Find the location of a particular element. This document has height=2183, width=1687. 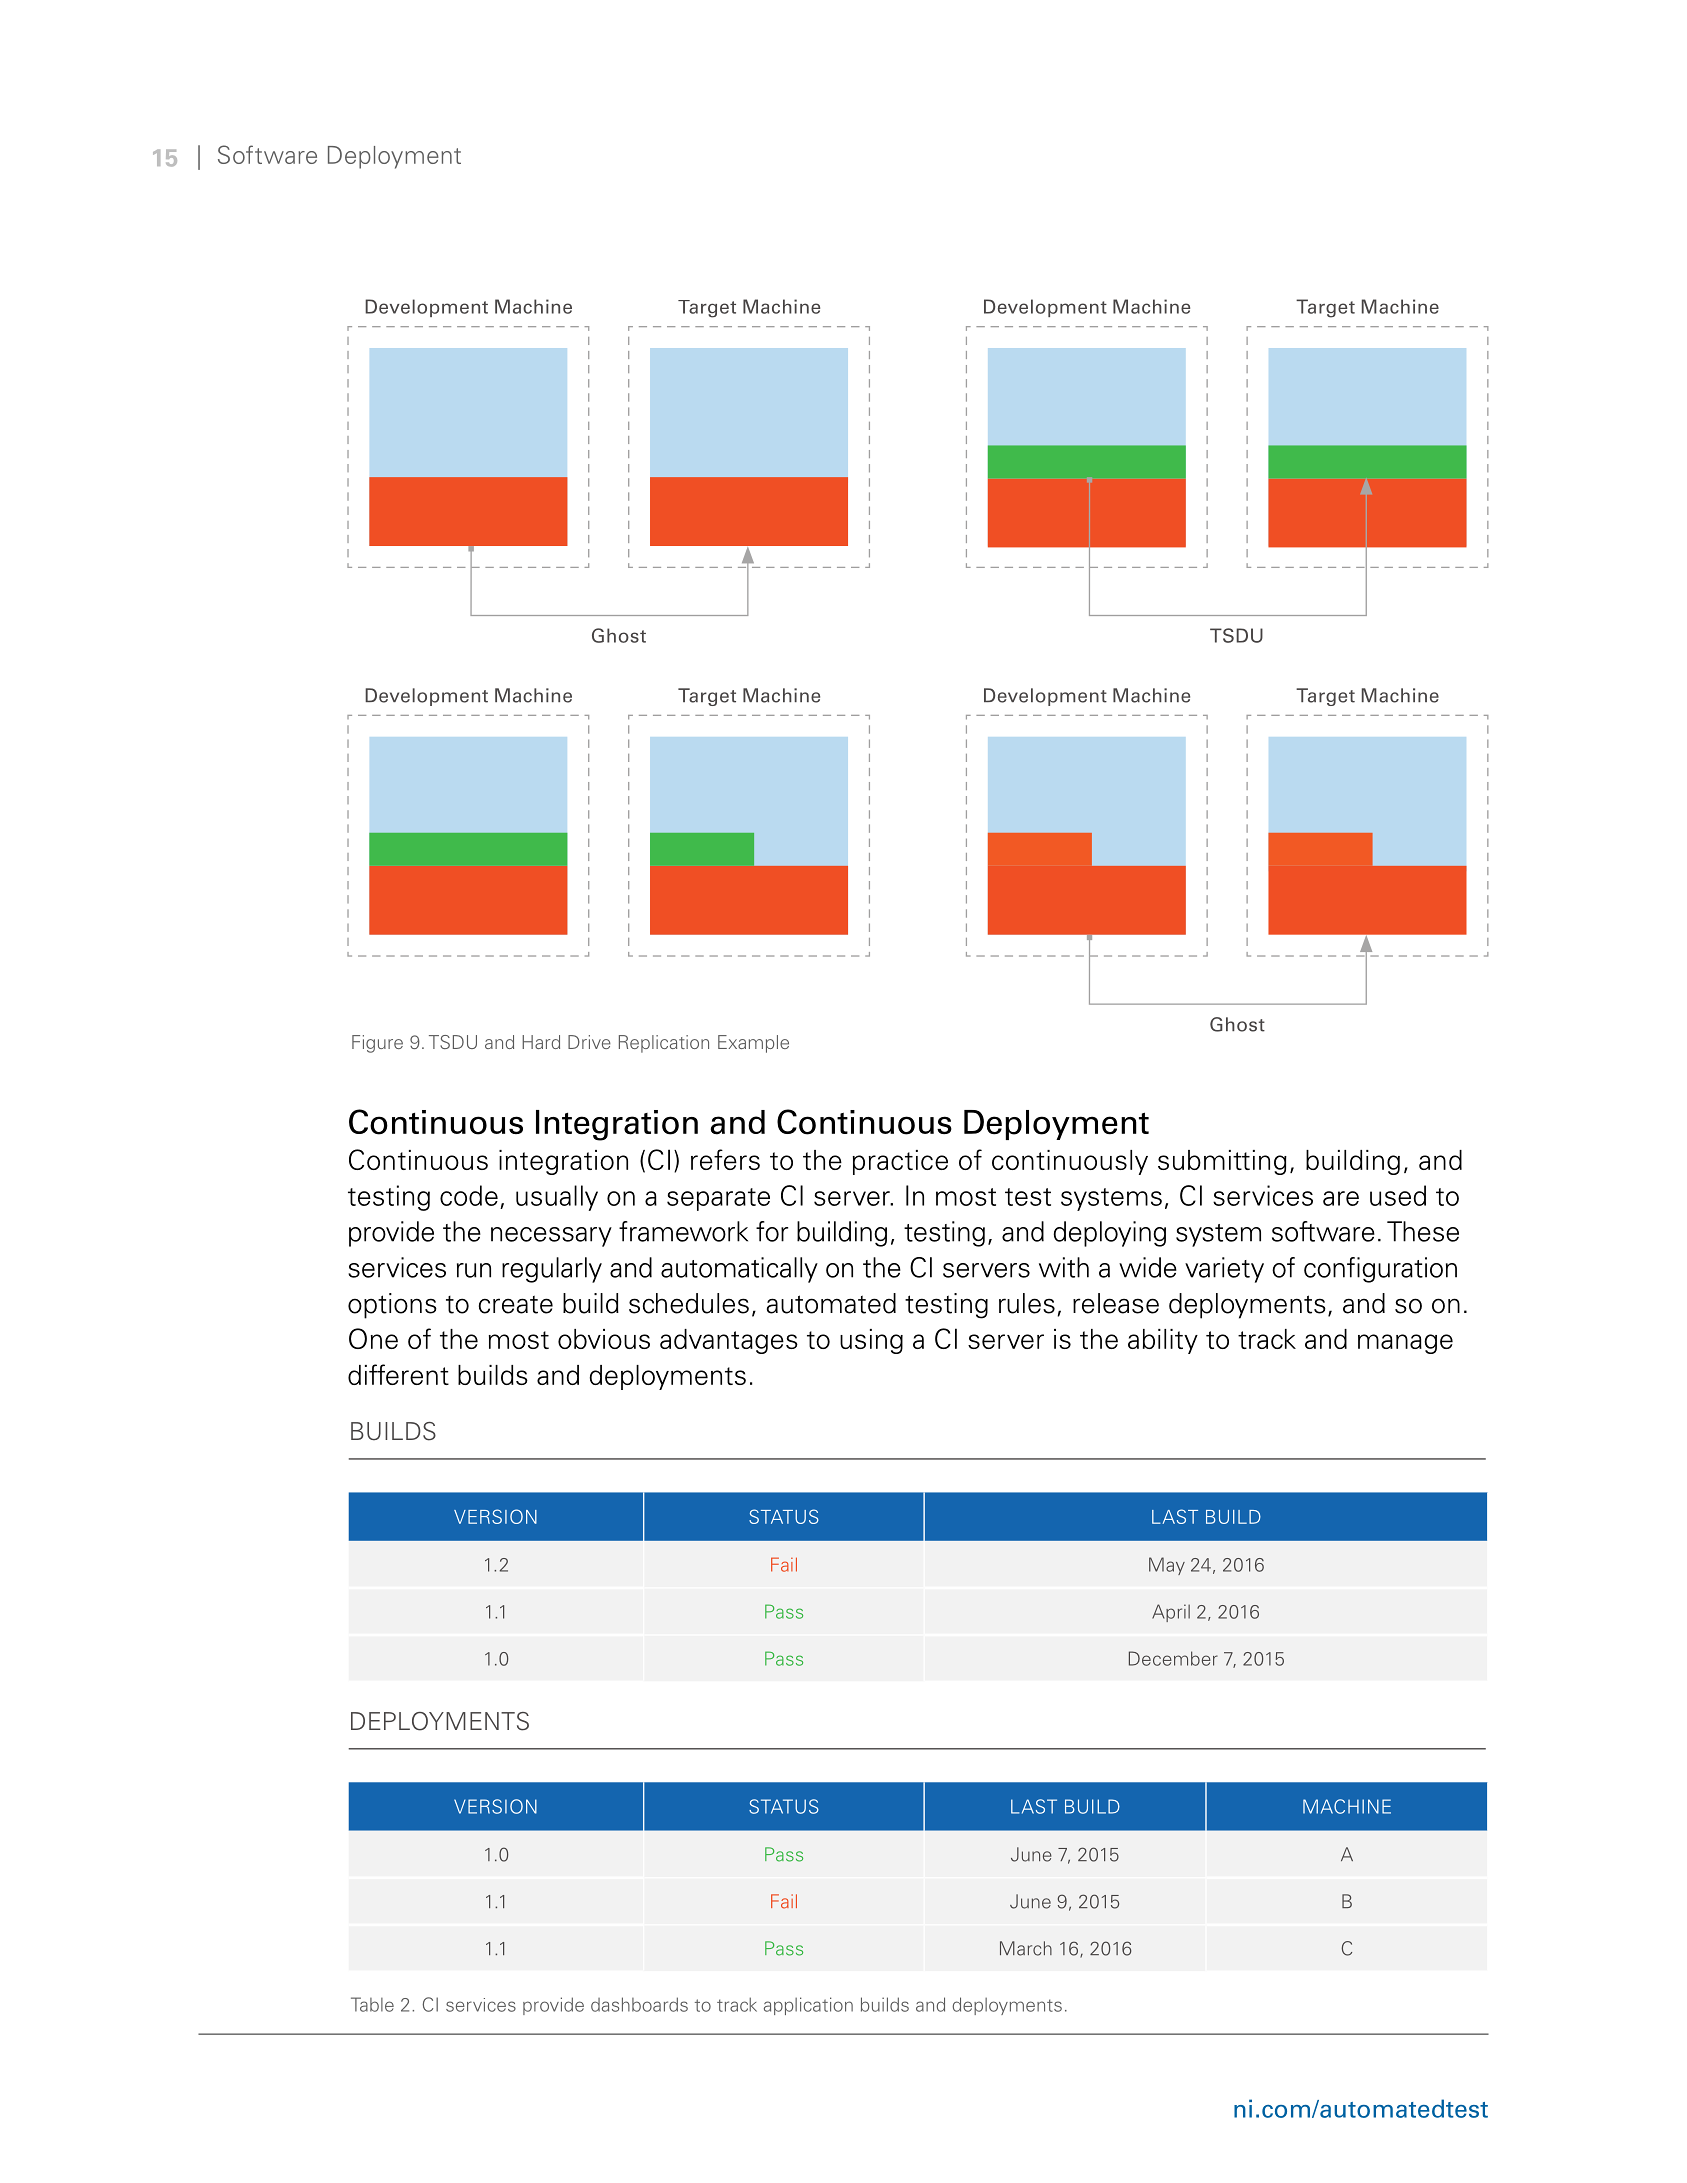

using is located at coordinates (871, 1341).
